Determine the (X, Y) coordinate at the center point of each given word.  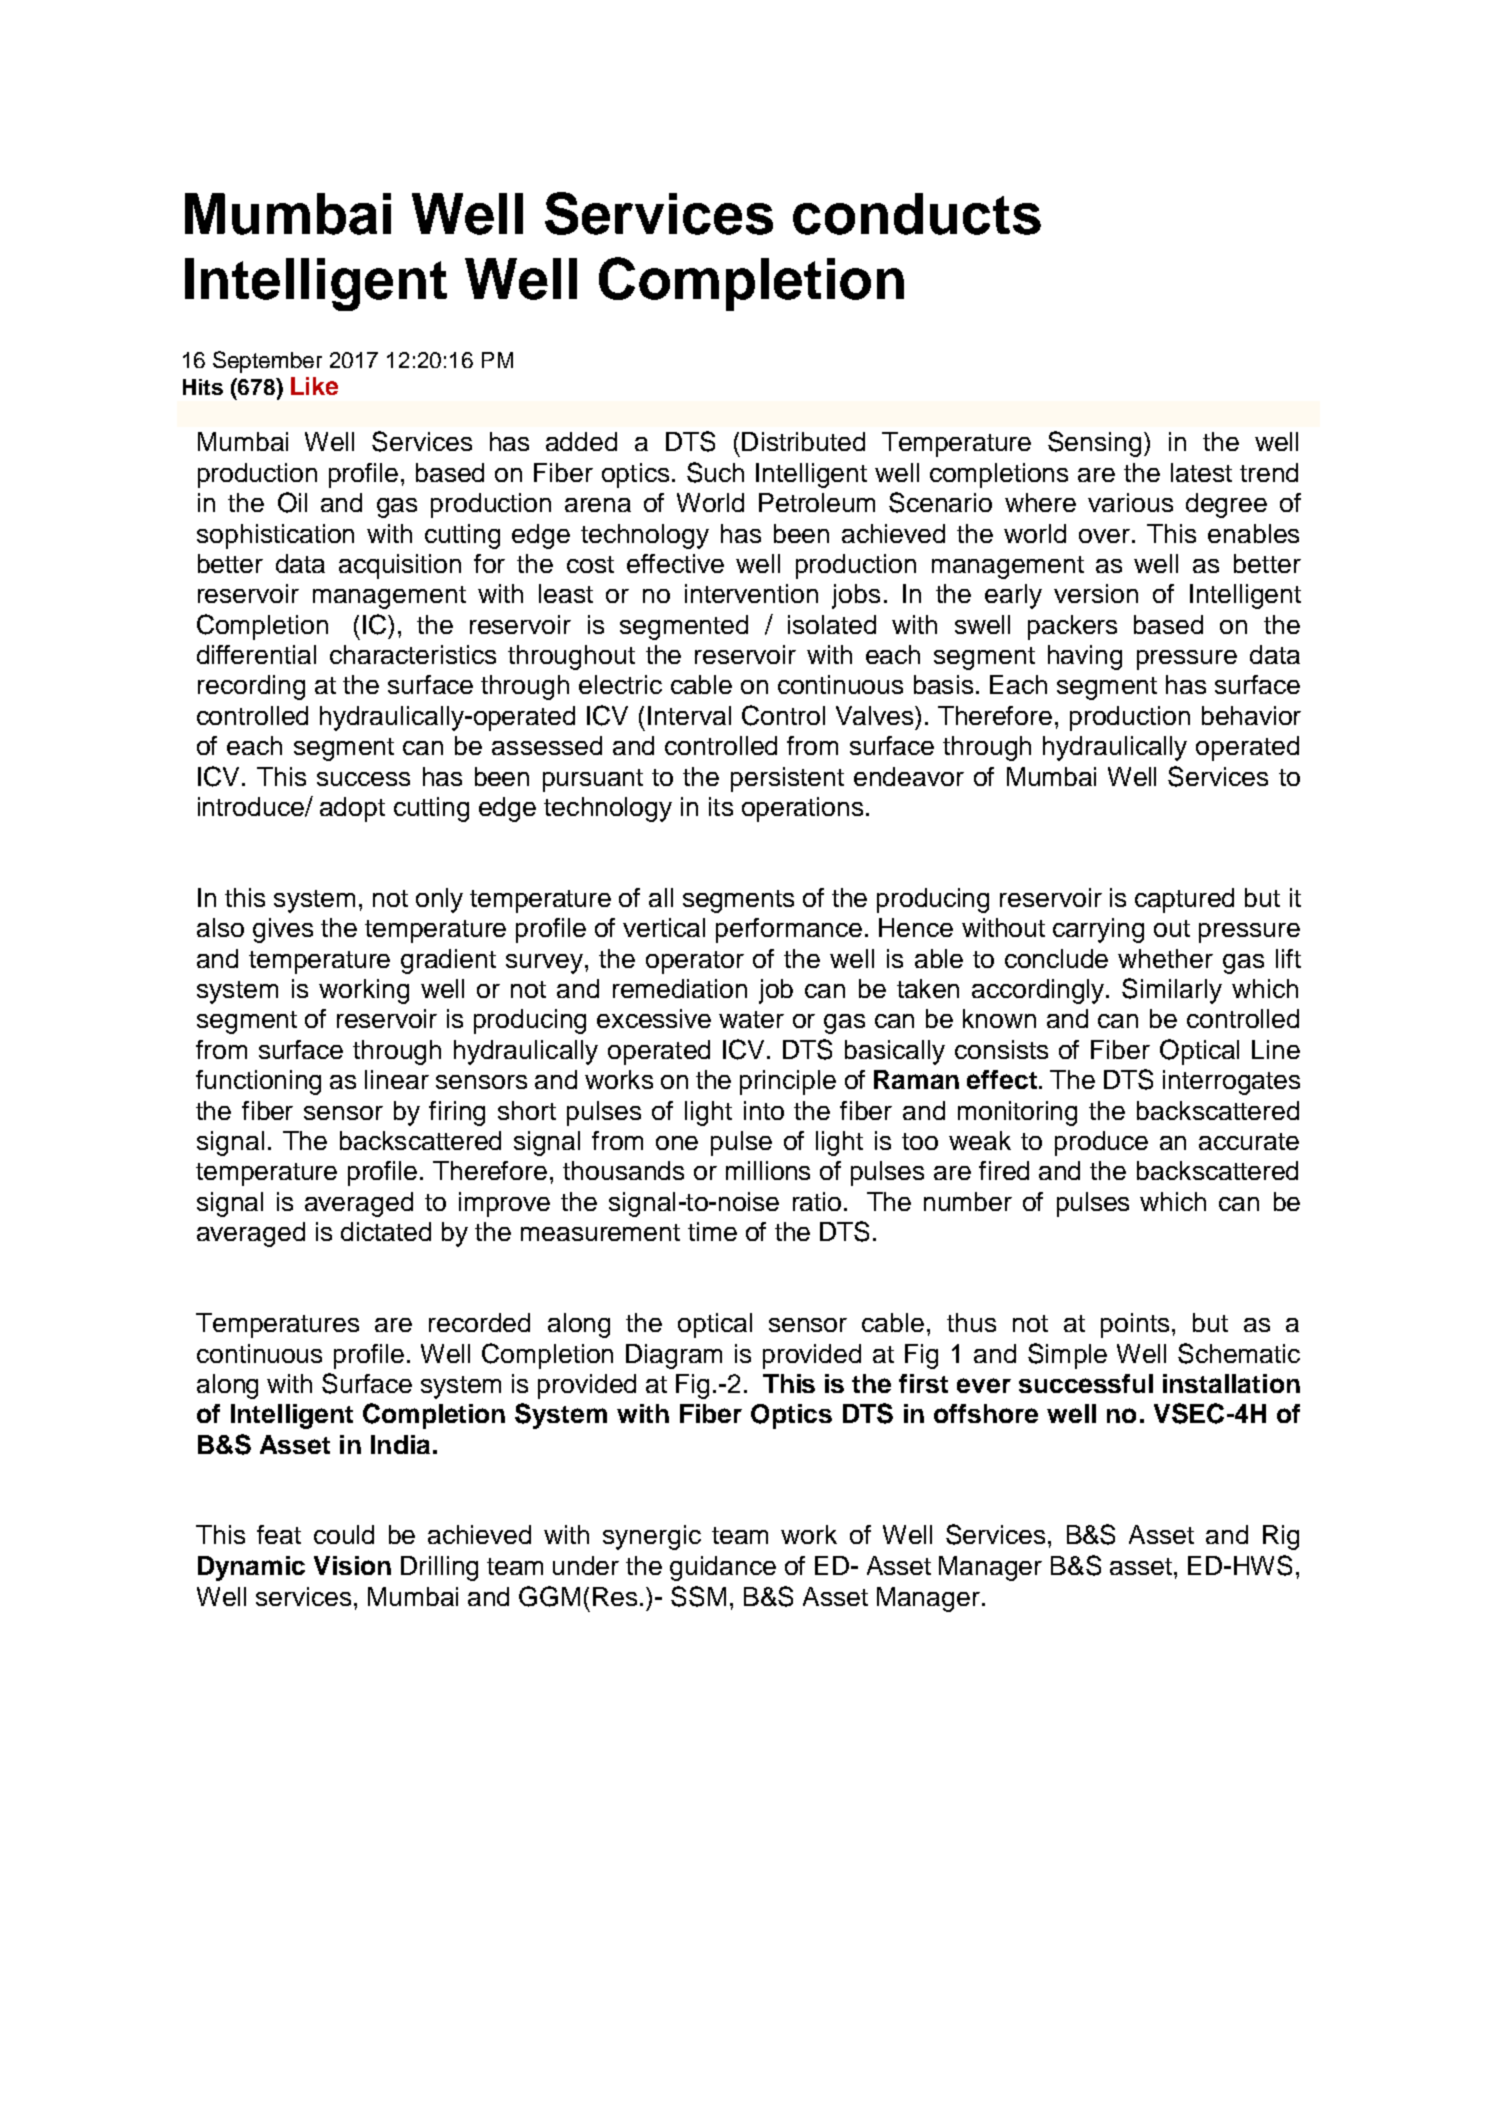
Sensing (1096, 444)
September (267, 362)
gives (283, 930)
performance (789, 930)
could (344, 1534)
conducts (917, 214)
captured (1184, 900)
